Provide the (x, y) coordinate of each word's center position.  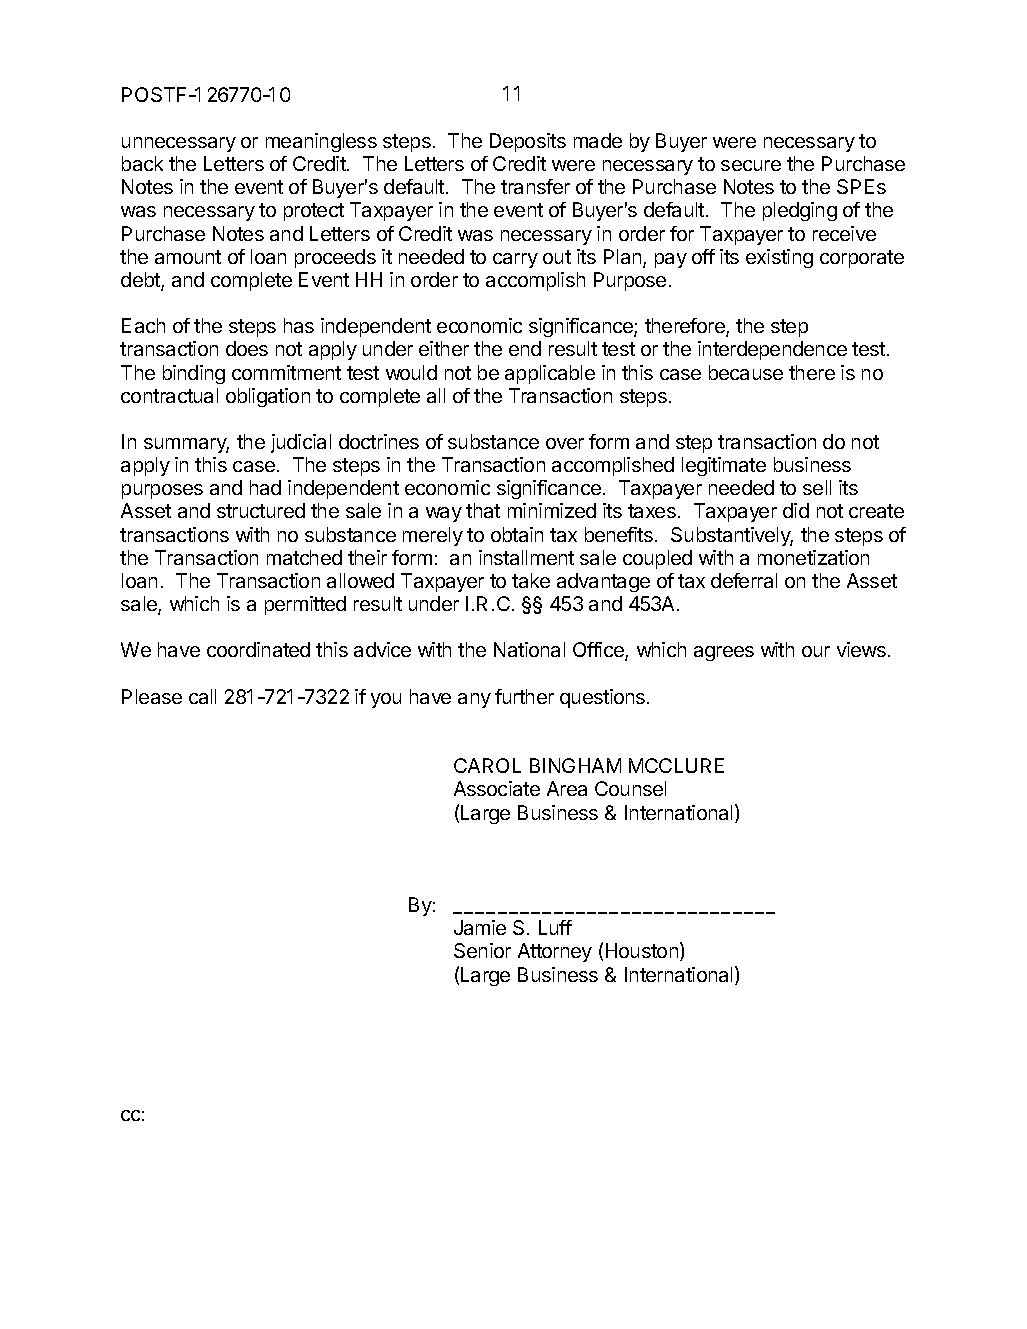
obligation (268, 397)
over (565, 443)
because (746, 372)
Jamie (480, 927)
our (816, 651)
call (202, 696)
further (524, 696)
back (142, 163)
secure (751, 165)
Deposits (528, 142)
